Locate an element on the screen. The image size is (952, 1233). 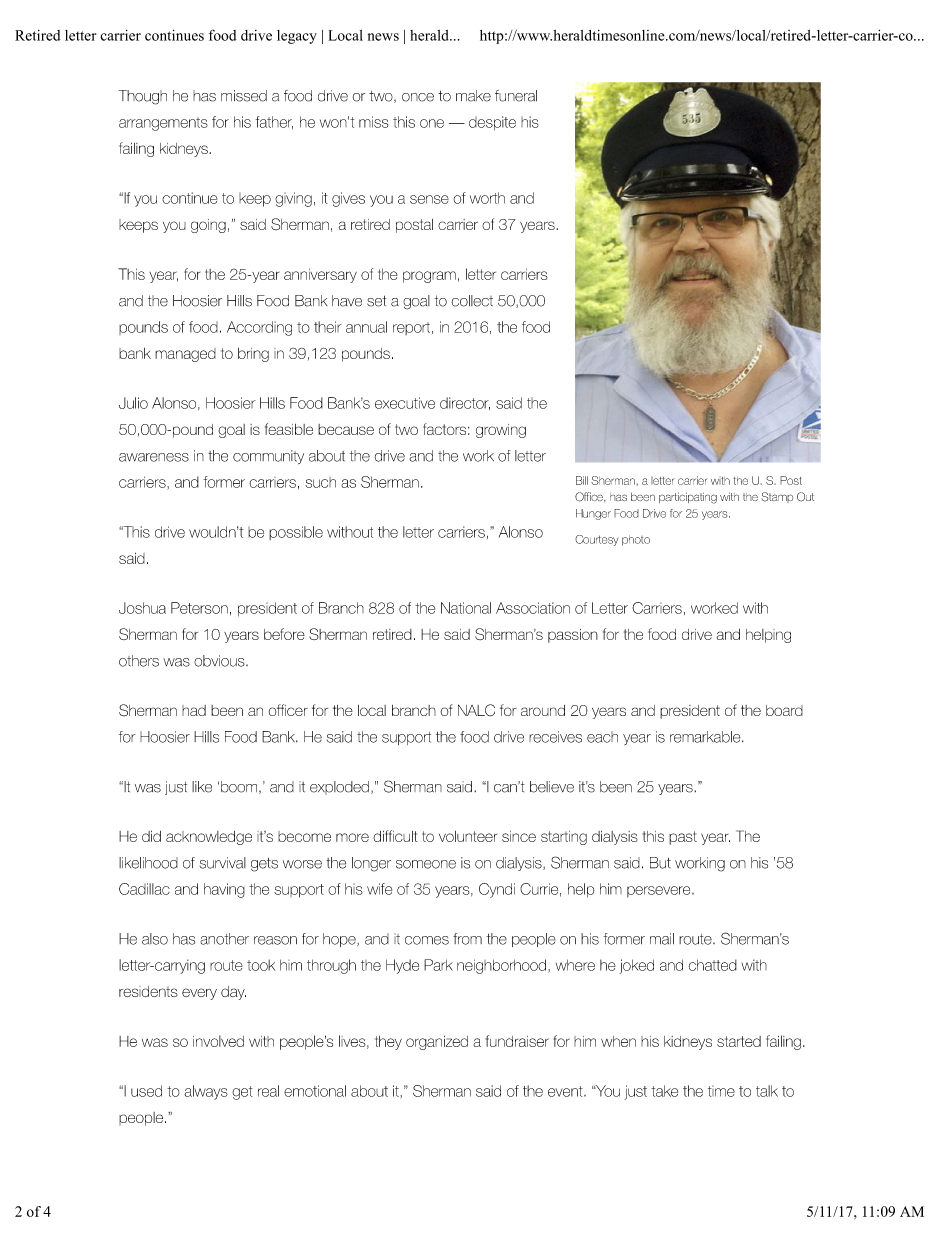
involved is located at coordinates (218, 1041).
